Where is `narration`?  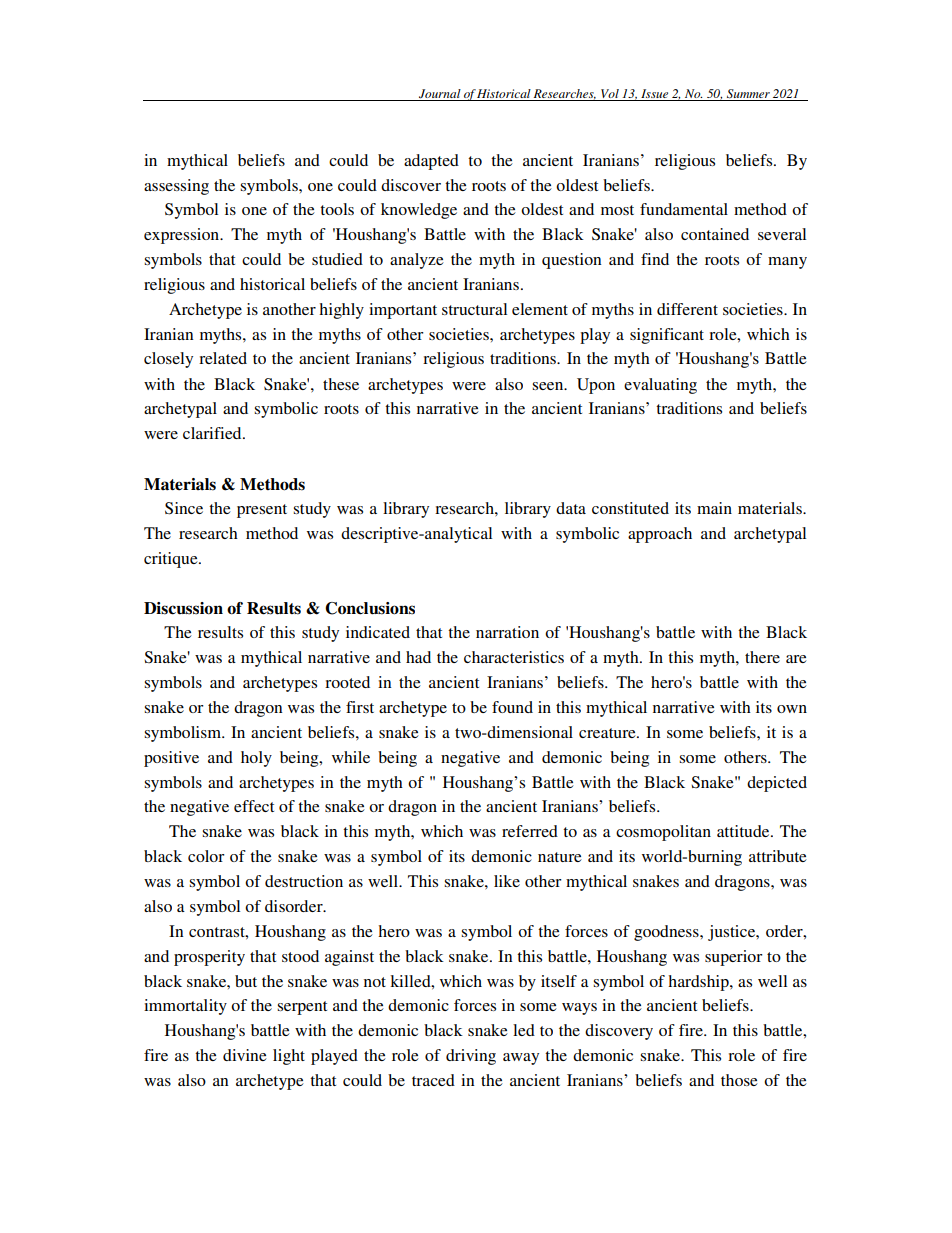 narration is located at coordinates (507, 632).
